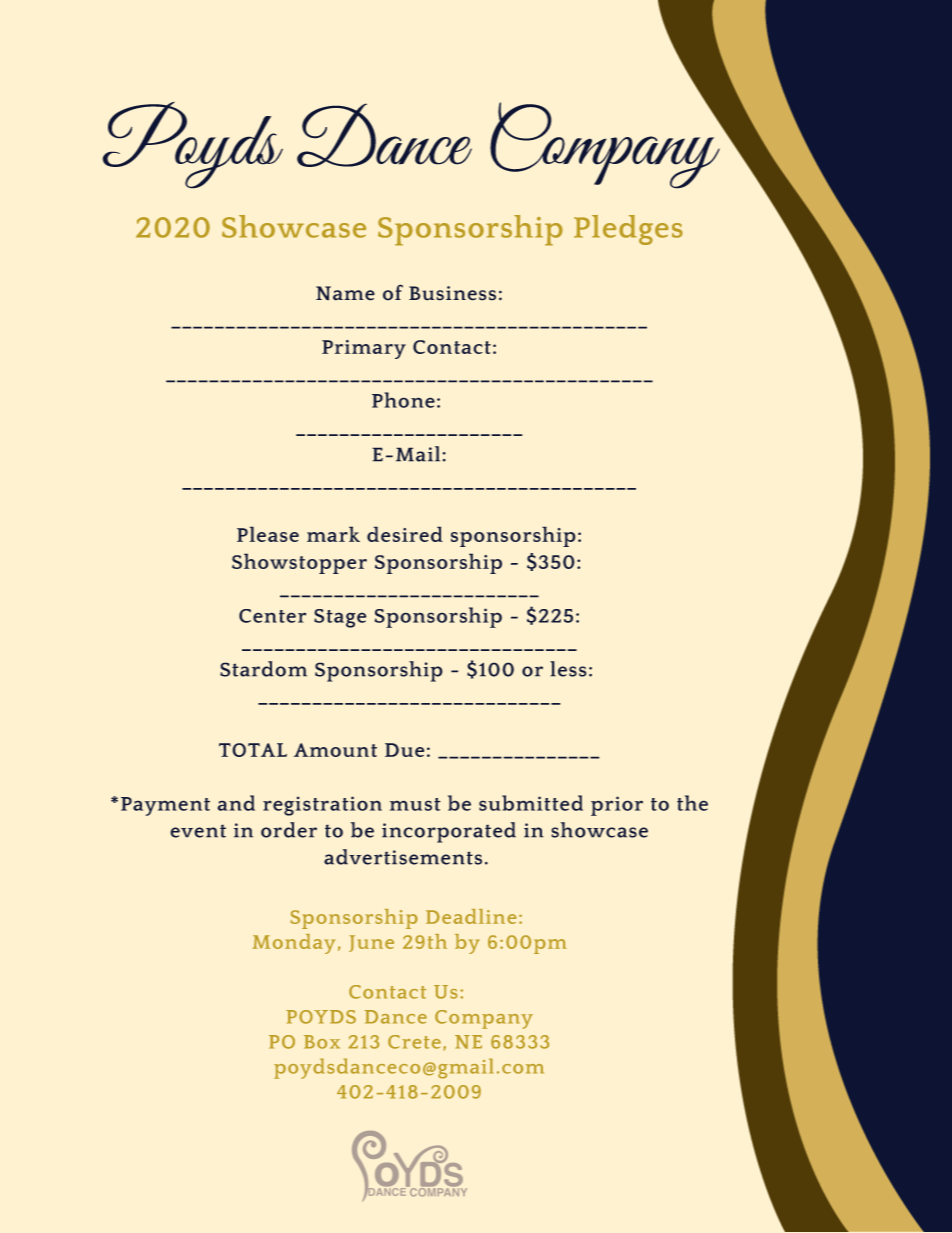 This document has width=952, height=1233. What do you see at coordinates (253, 750) in the document?
I see `TOTAL` at bounding box center [253, 750].
